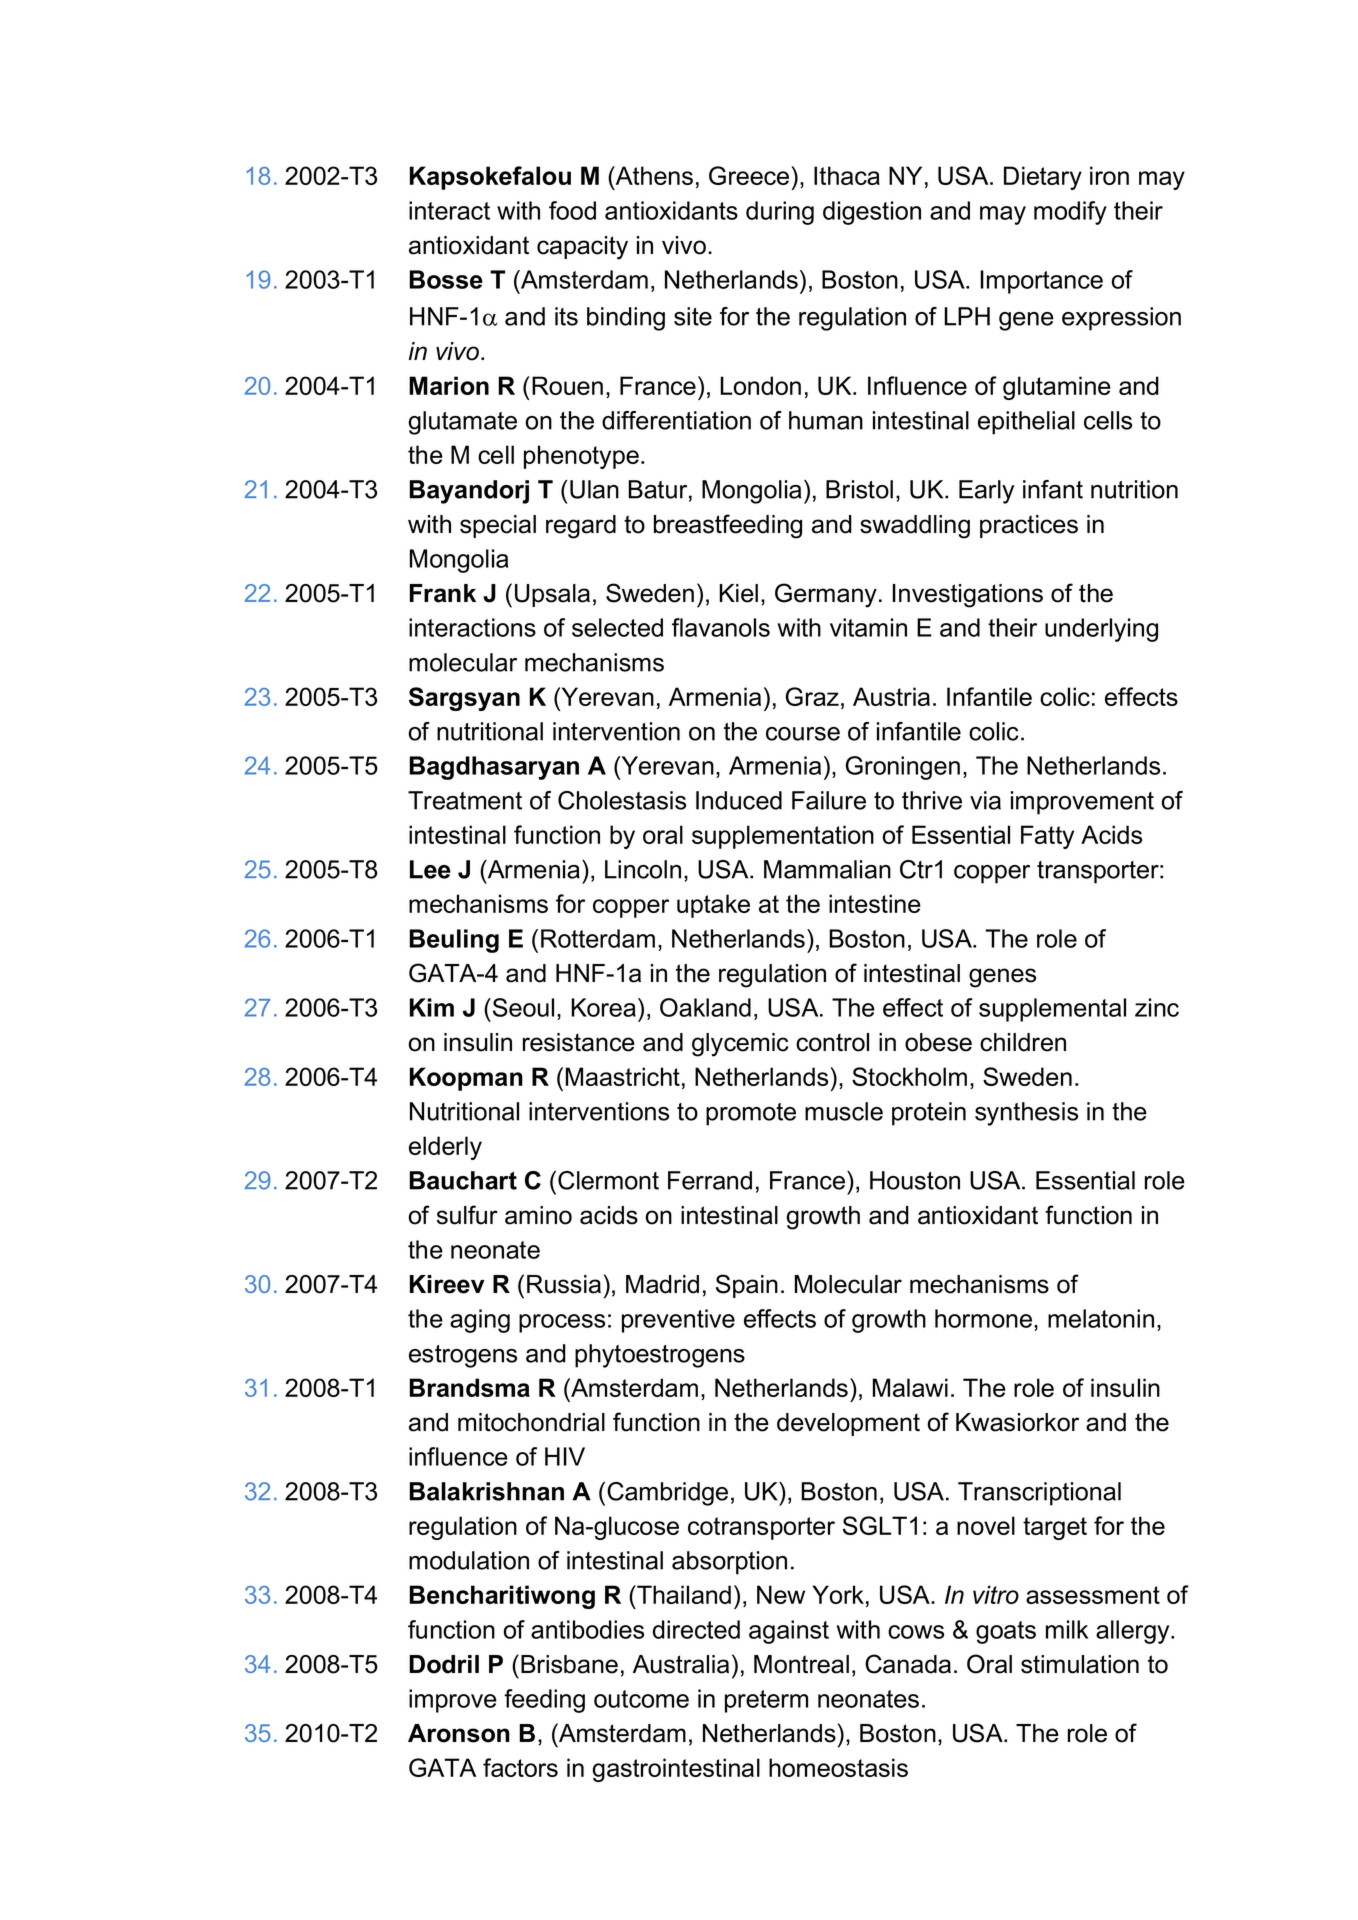  Describe the element at coordinates (538, 1215) in the document. I see `amino` at that location.
